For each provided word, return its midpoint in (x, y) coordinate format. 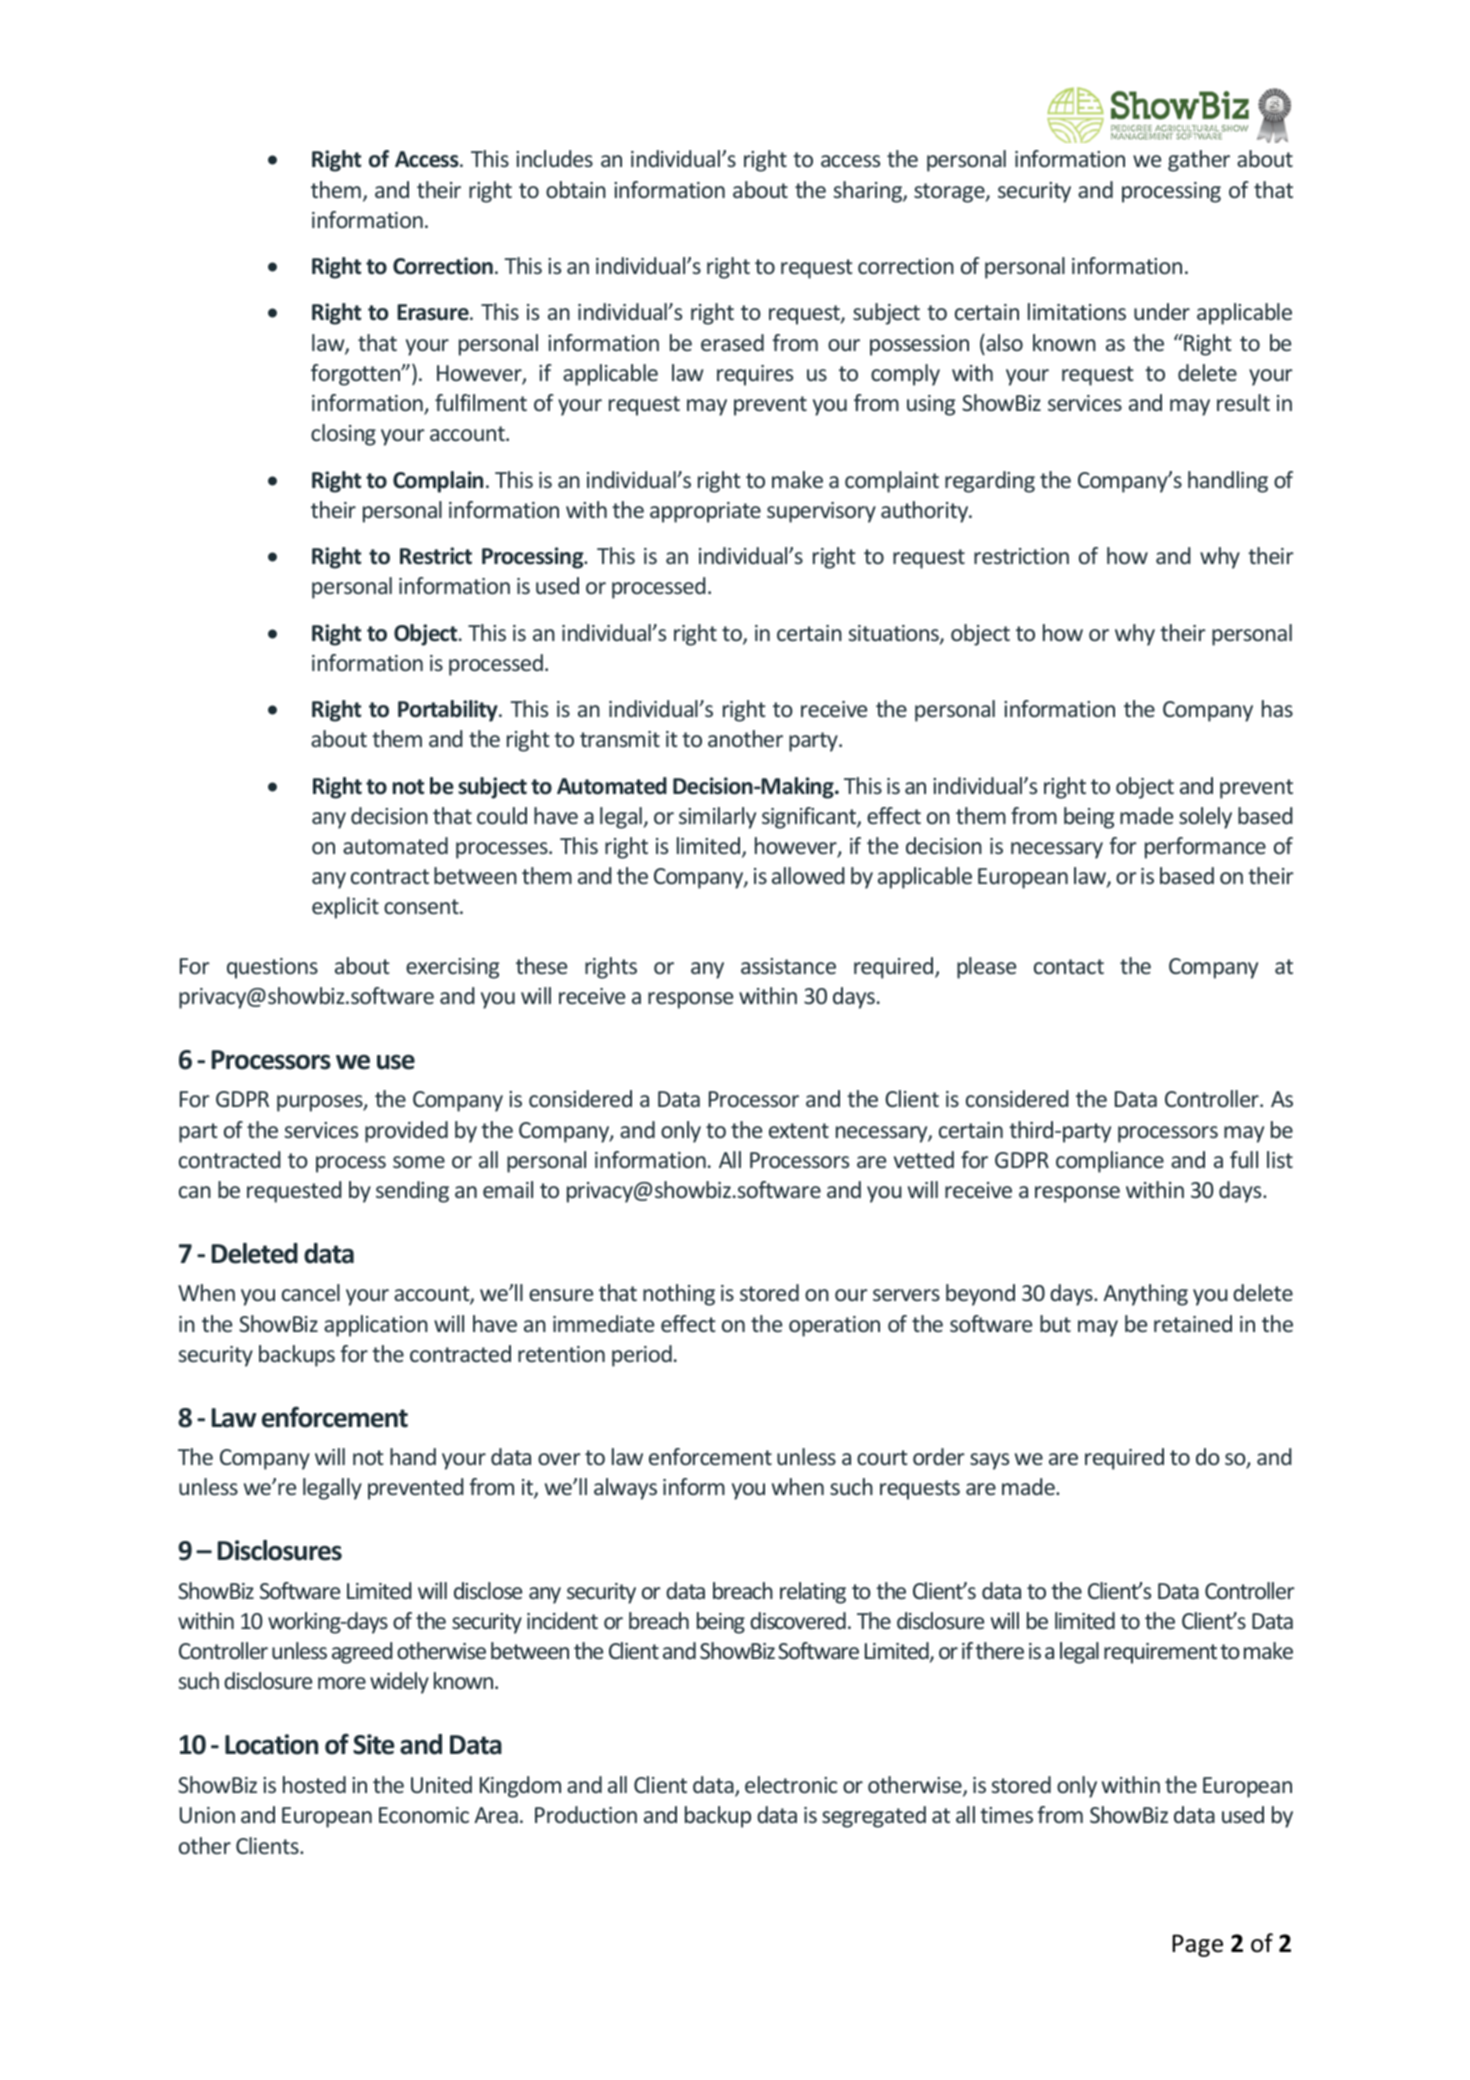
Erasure (434, 312)
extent (799, 1130)
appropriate (705, 512)
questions (272, 968)
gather (1199, 161)
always (625, 1489)
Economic (424, 1815)
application (376, 1326)
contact (1069, 966)
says (989, 1461)
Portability (449, 711)
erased (732, 342)
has (1277, 708)
